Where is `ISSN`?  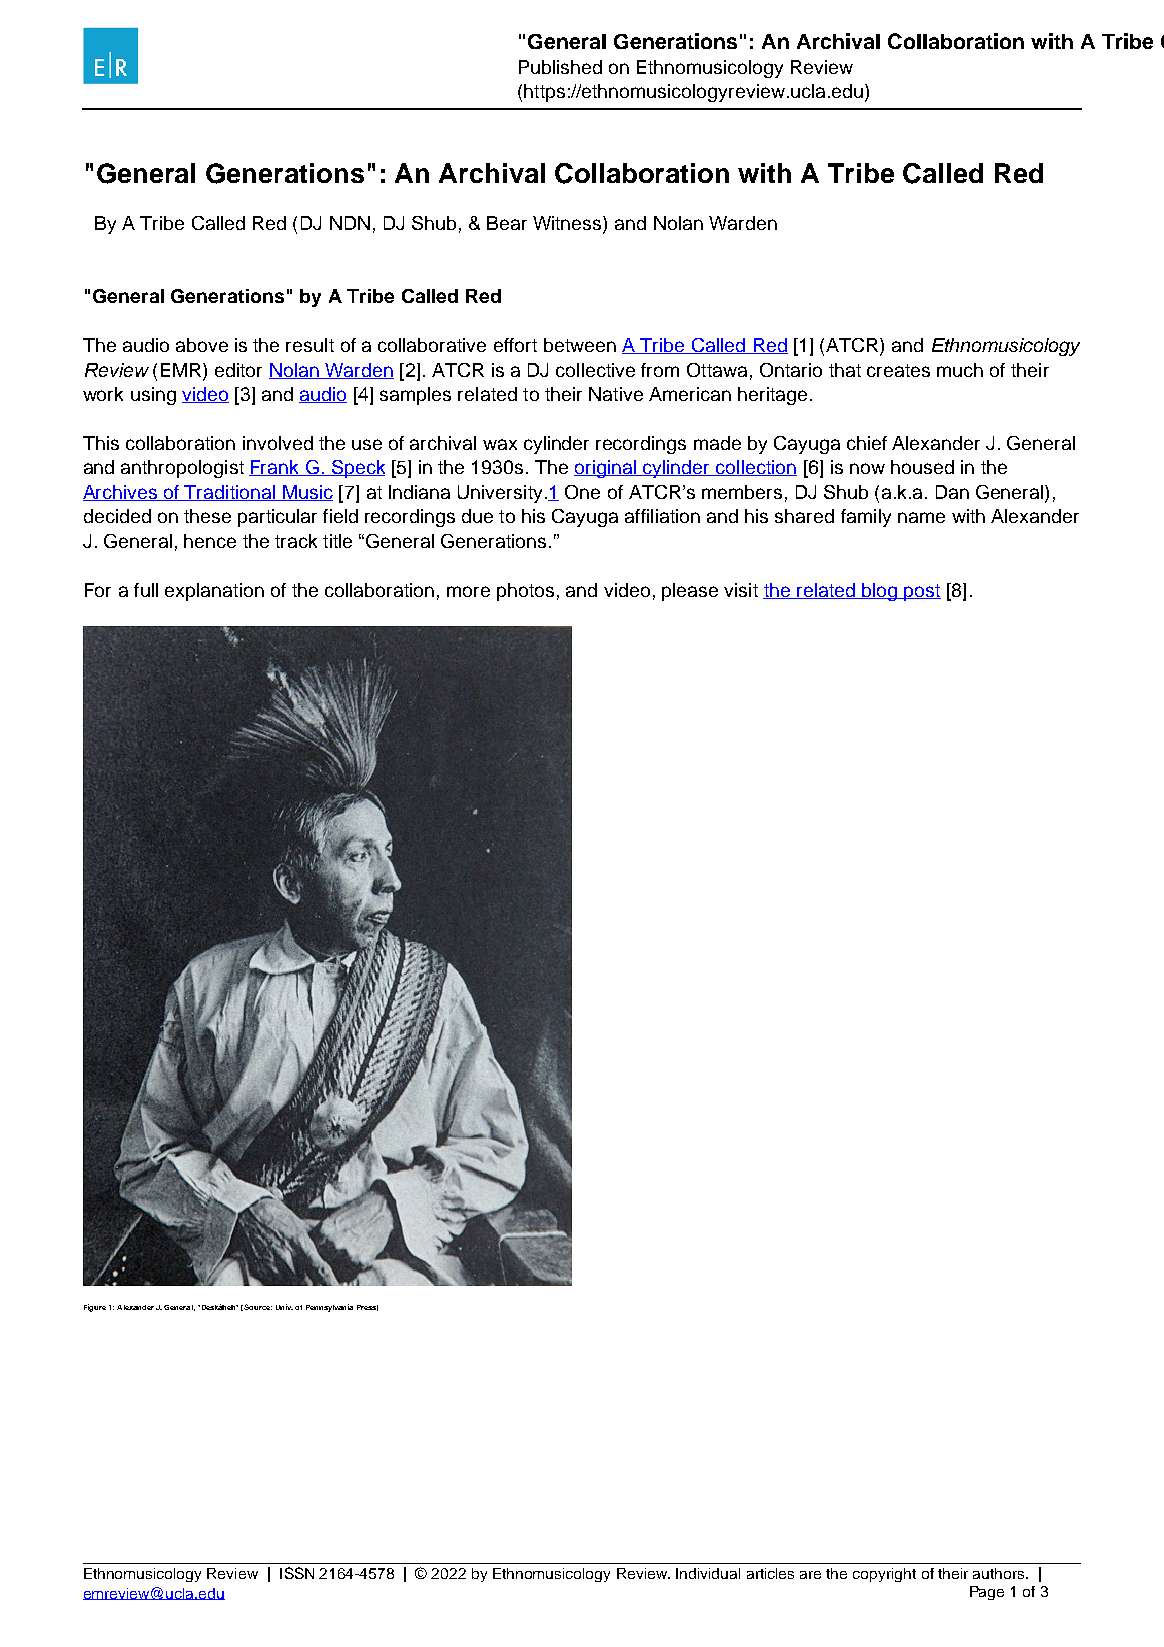 ISSN is located at coordinates (297, 1573).
